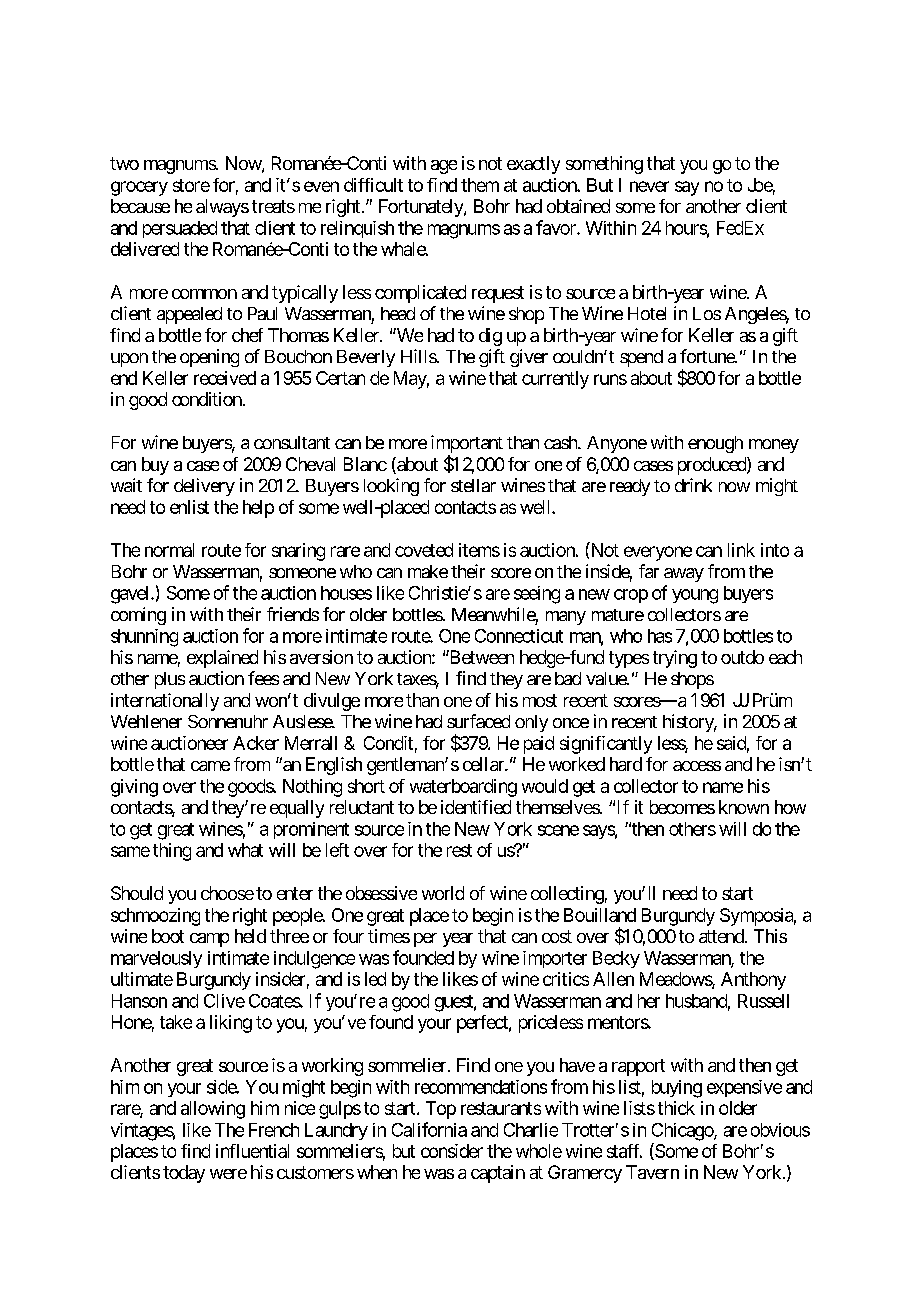  I want to click on attend, so click(722, 936).
